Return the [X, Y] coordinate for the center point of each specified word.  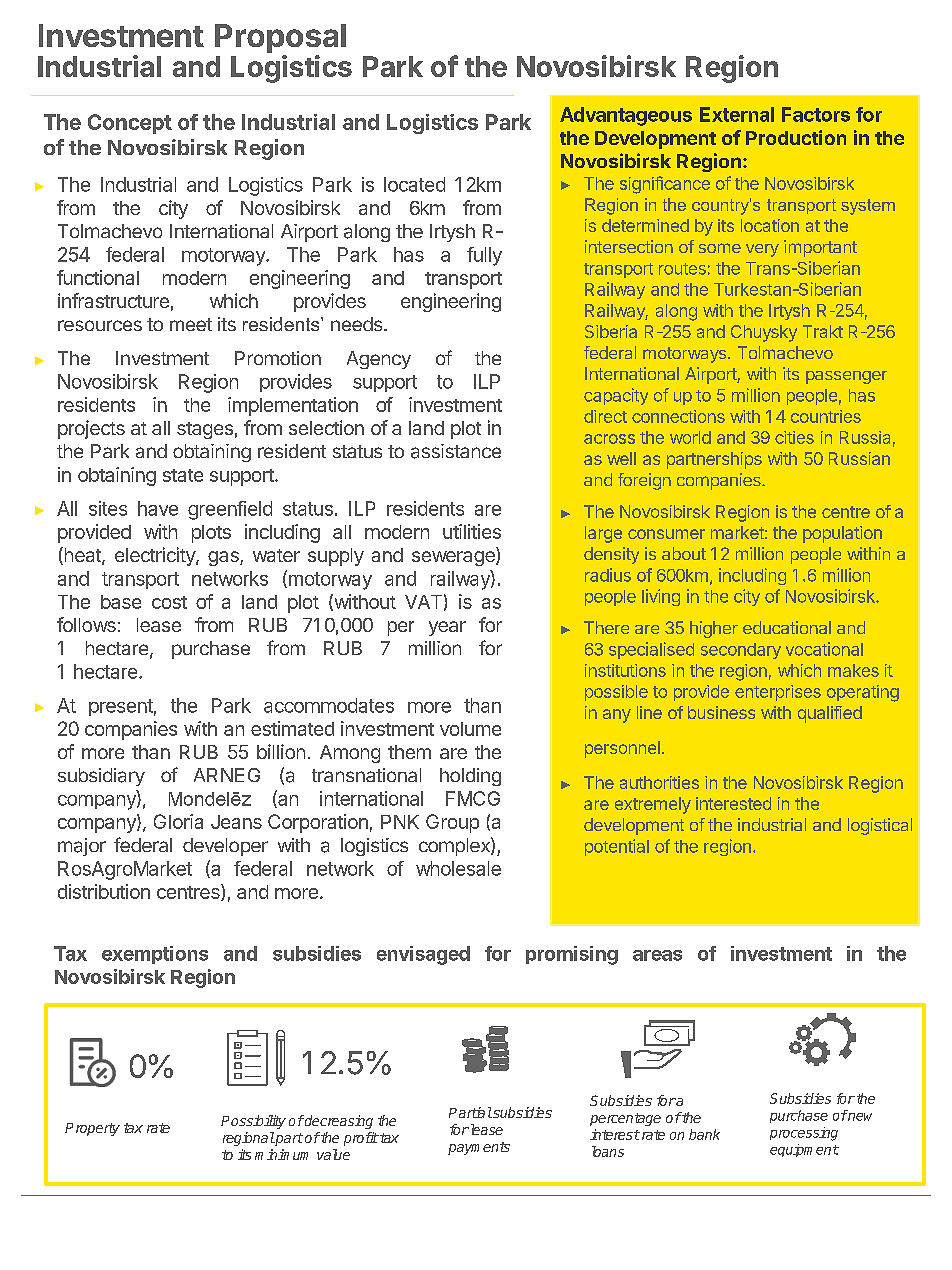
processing [804, 1134]
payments [479, 1148]
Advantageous [626, 116]
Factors [816, 114]
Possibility [253, 1122]
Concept [130, 124]
